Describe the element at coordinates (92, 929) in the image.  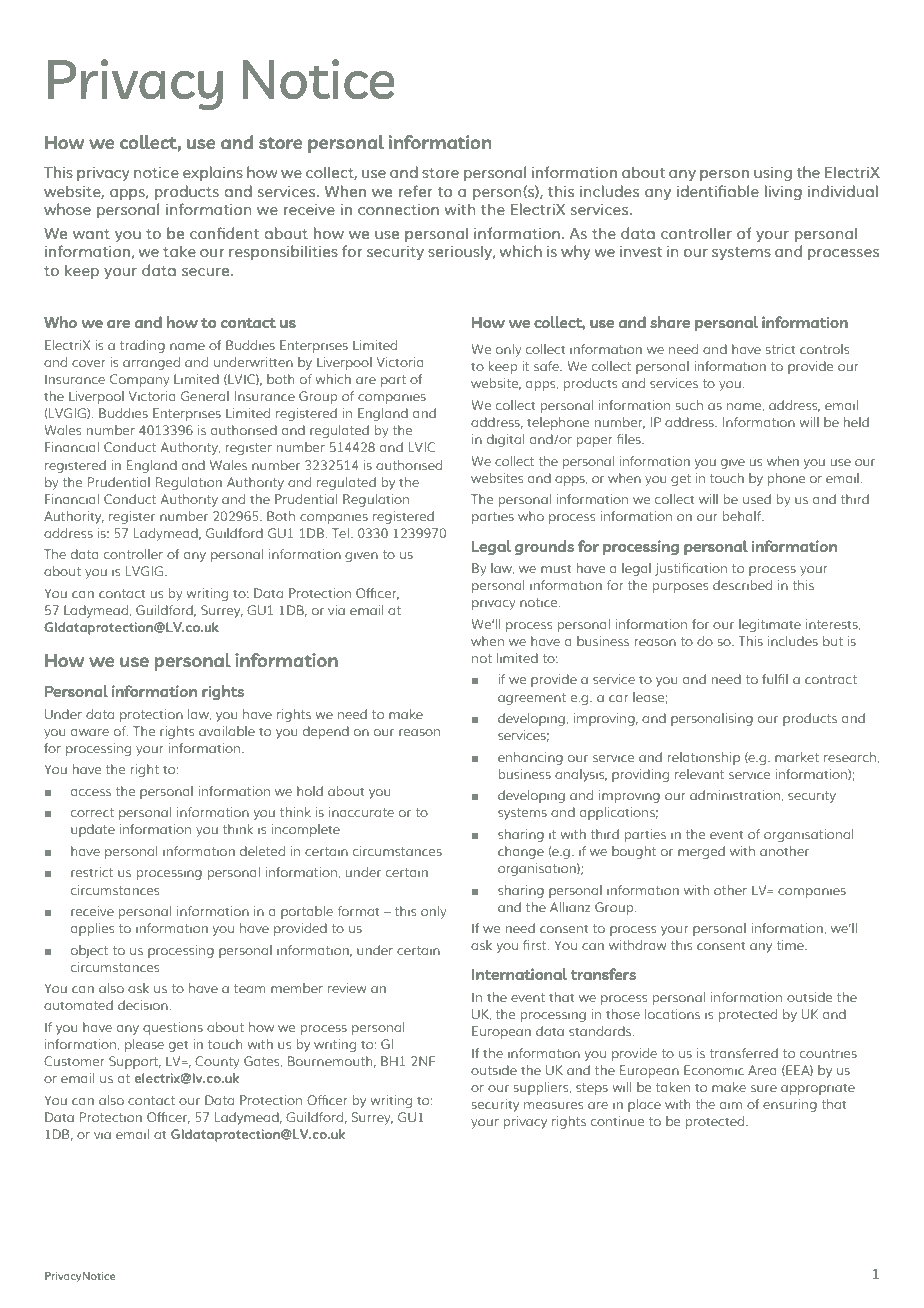
I see `applies` at that location.
